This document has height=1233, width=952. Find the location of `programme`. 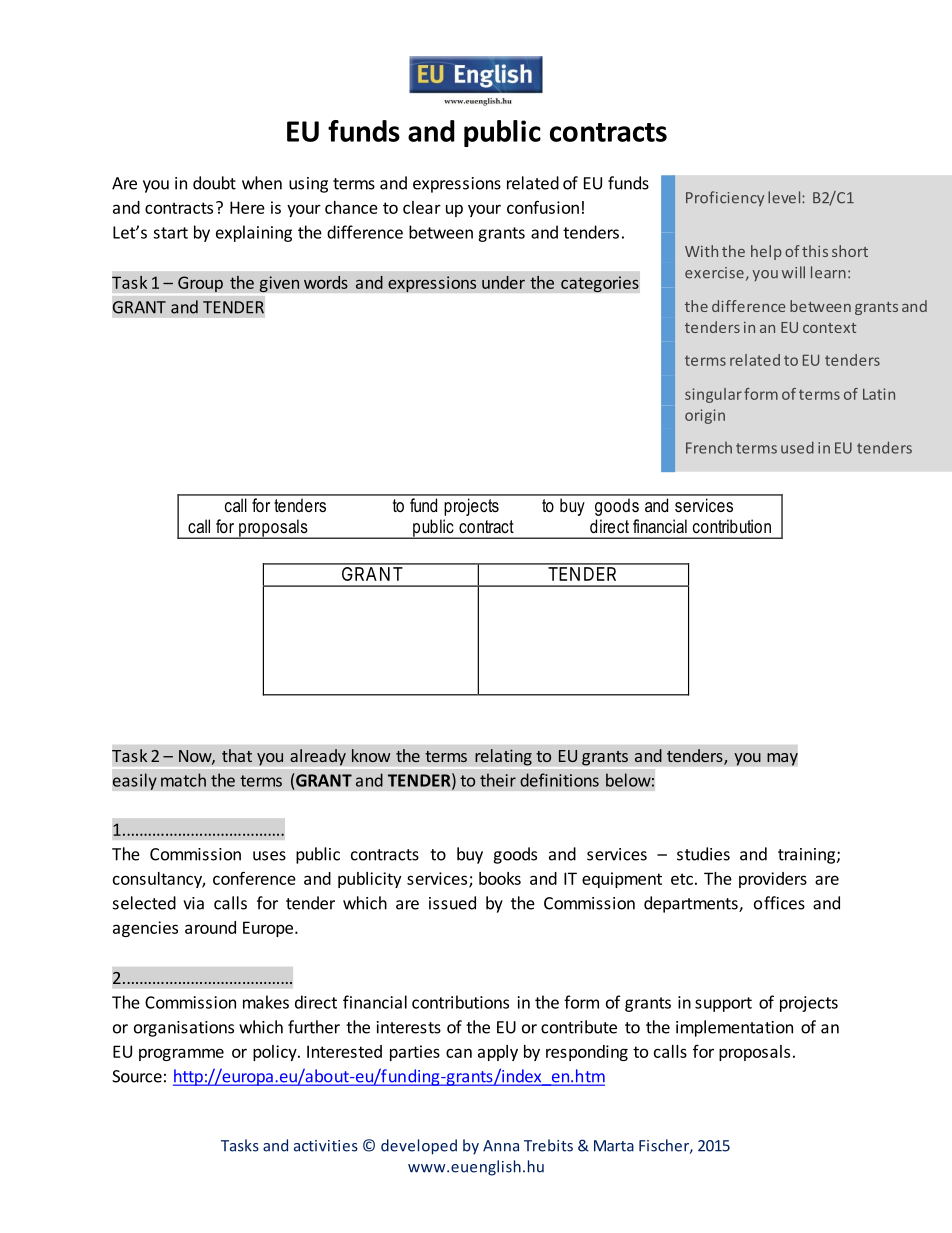

programme is located at coordinates (181, 1054).
